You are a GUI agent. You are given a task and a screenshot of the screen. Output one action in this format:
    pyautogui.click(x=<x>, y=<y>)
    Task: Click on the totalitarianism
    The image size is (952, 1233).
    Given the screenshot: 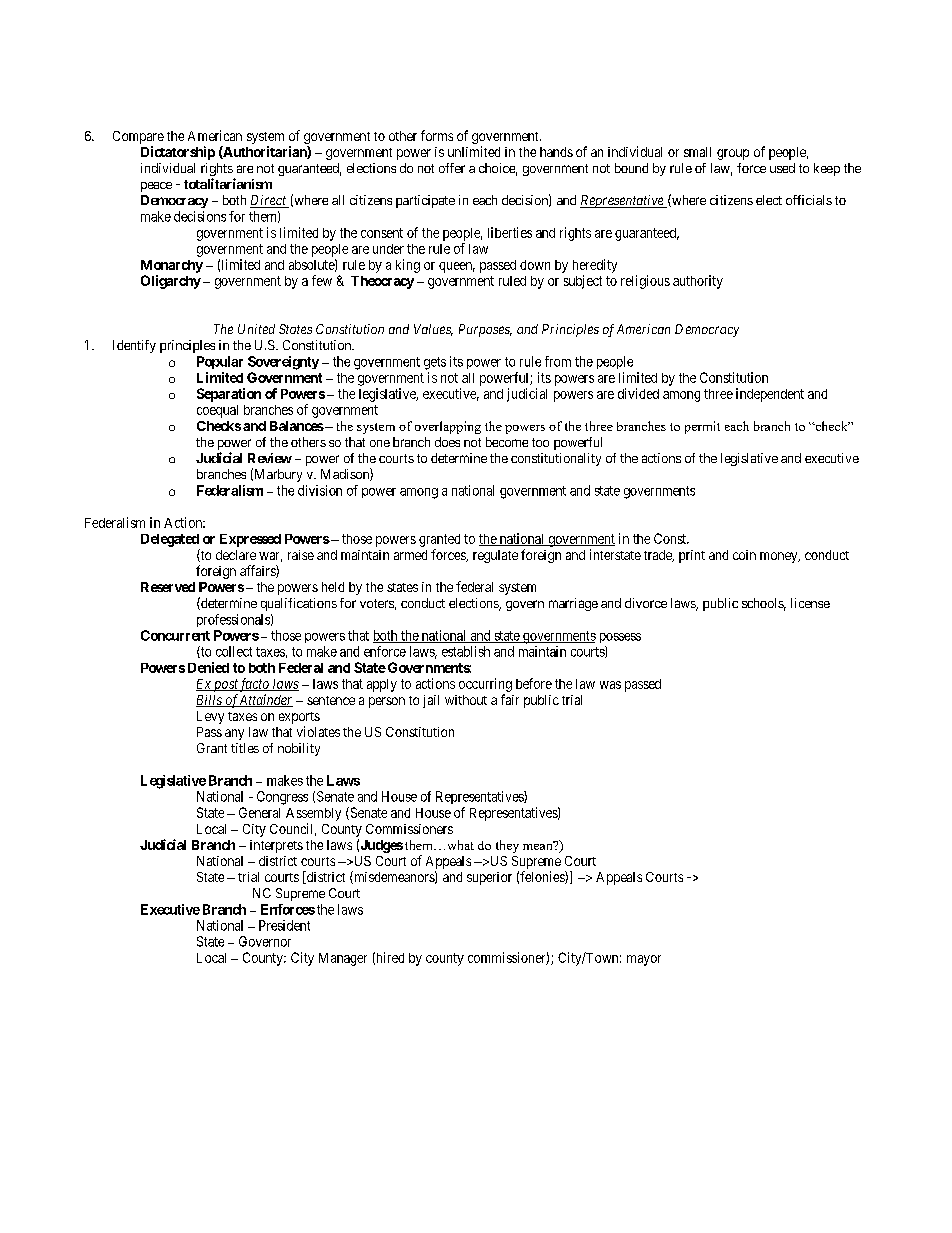 What is the action you would take?
    pyautogui.click(x=228, y=183)
